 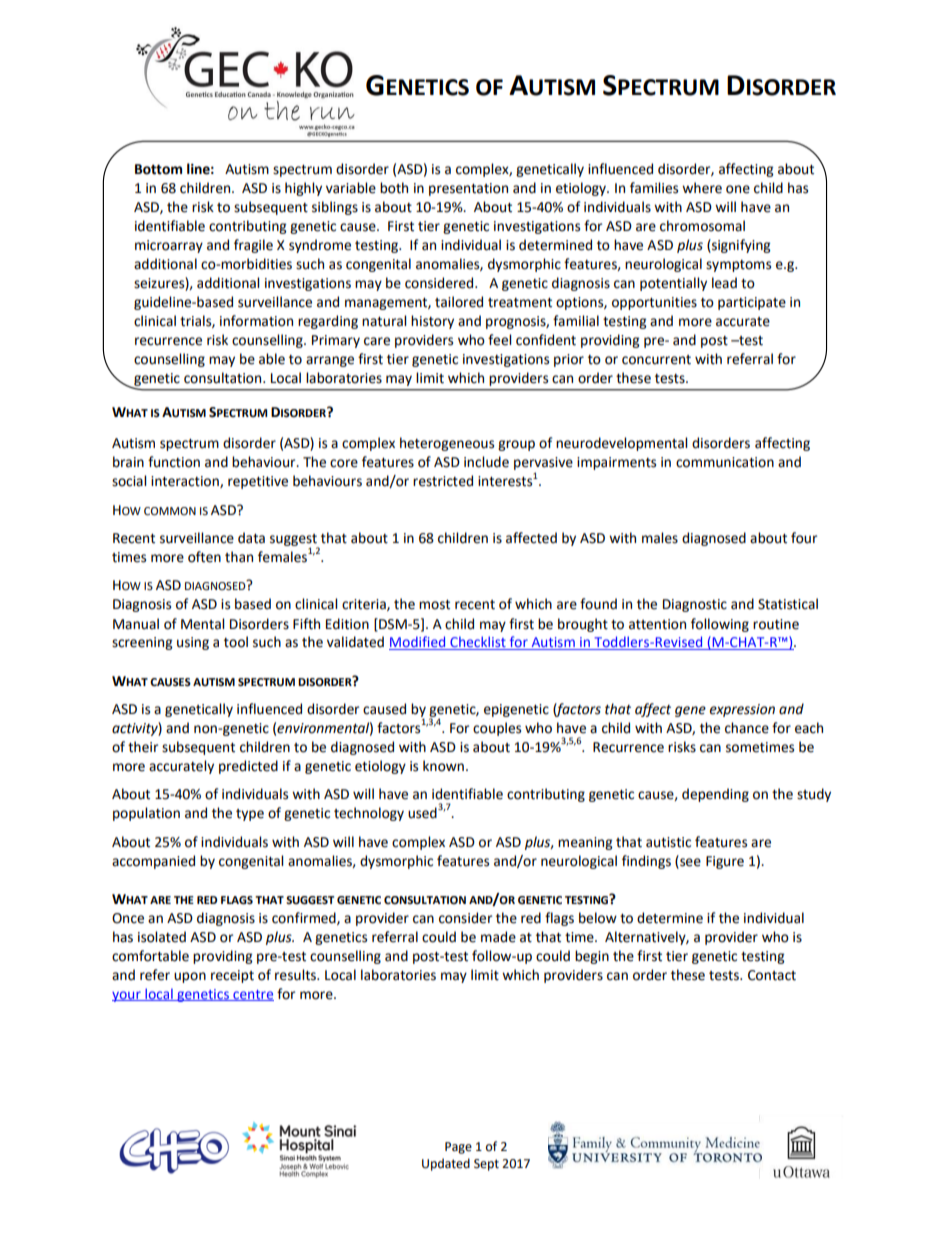 What do you see at coordinates (498, 937) in the screenshot?
I see `made` at bounding box center [498, 937].
